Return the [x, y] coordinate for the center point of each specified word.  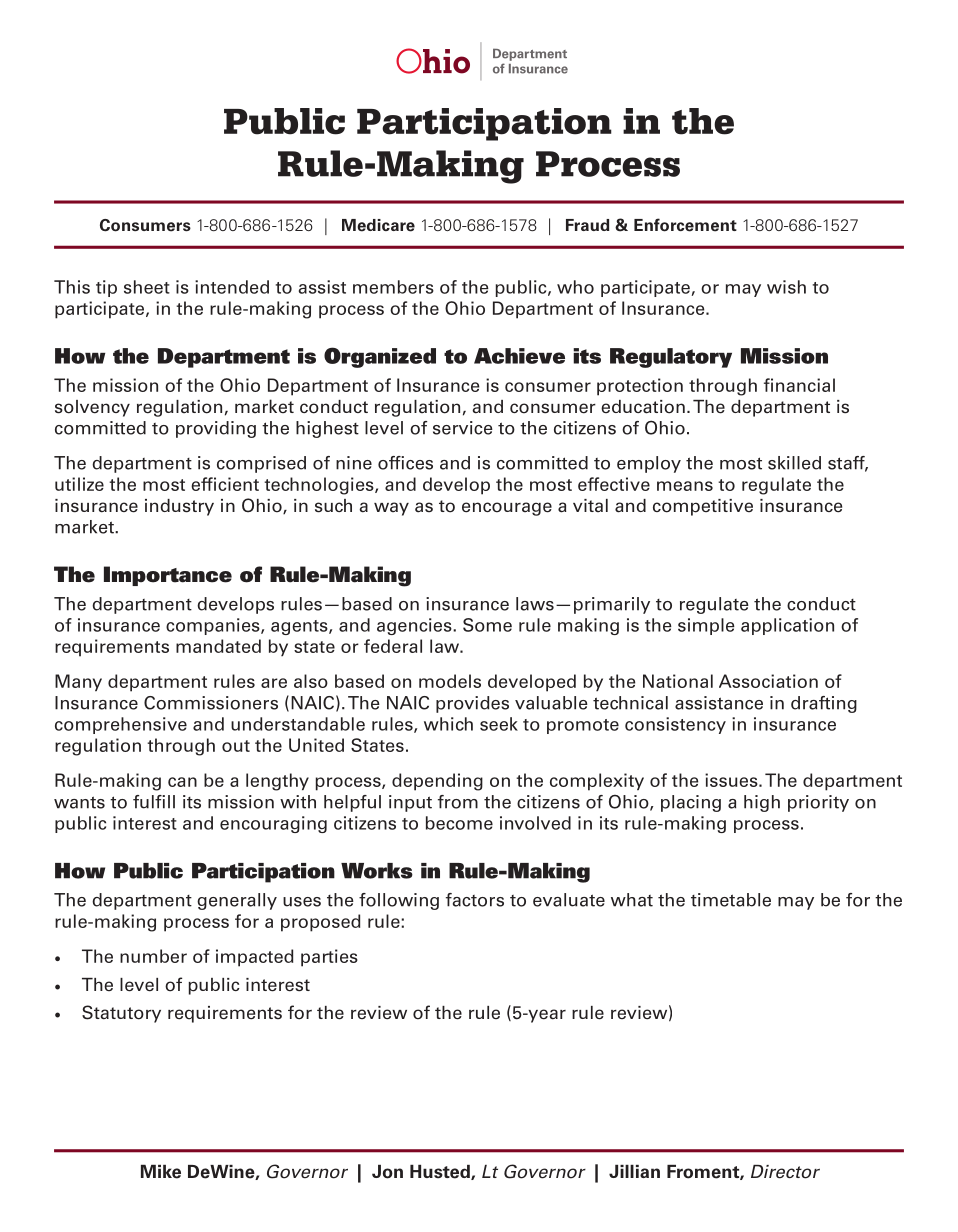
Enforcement [685, 225]
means [685, 486]
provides [472, 704]
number [153, 956]
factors [475, 900]
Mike [161, 1172]
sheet [147, 287]
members [393, 287]
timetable [731, 900]
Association [768, 681]
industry [179, 507]
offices [405, 463]
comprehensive [121, 725]
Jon [387, 1172]
